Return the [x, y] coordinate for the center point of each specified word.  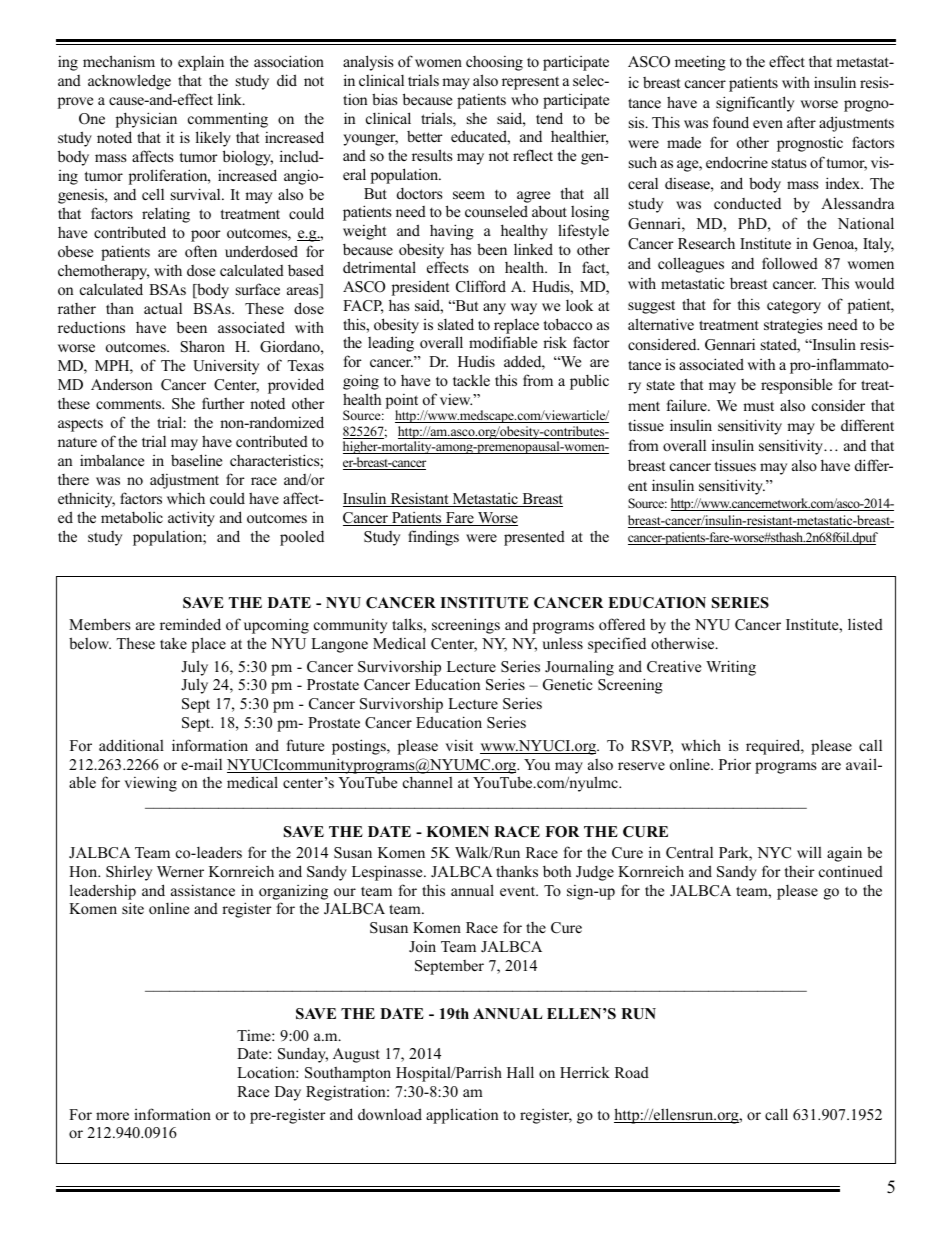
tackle [471, 380]
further [223, 403]
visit [459, 745]
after [801, 122]
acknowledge [129, 82]
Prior [735, 764]
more [112, 1116]
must [758, 406]
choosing [494, 63]
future [305, 745]
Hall [520, 1072]
